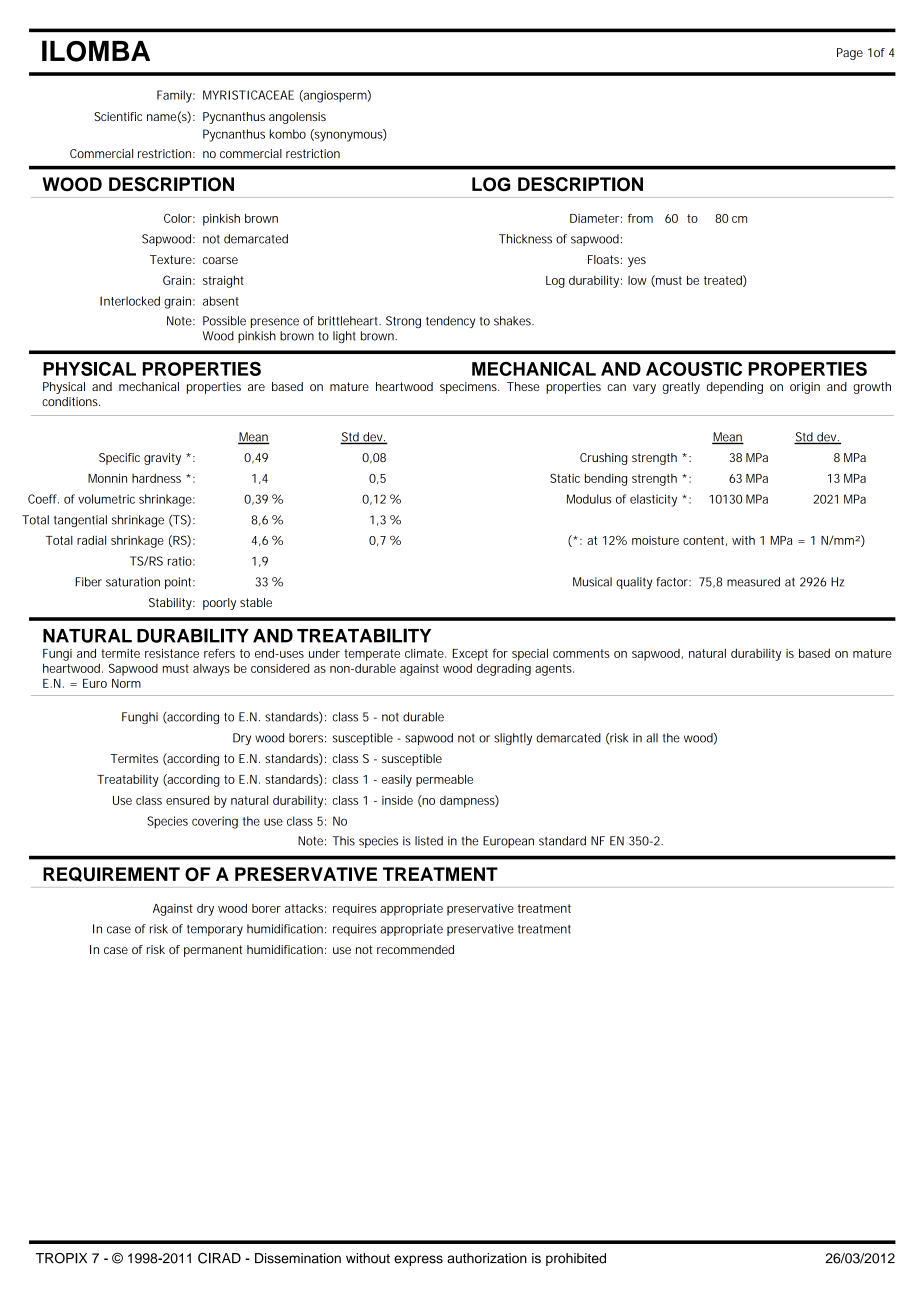 This screenshot has height=1308, width=924. Describe the element at coordinates (415, 949) in the screenshot. I see `recommended` at that location.
